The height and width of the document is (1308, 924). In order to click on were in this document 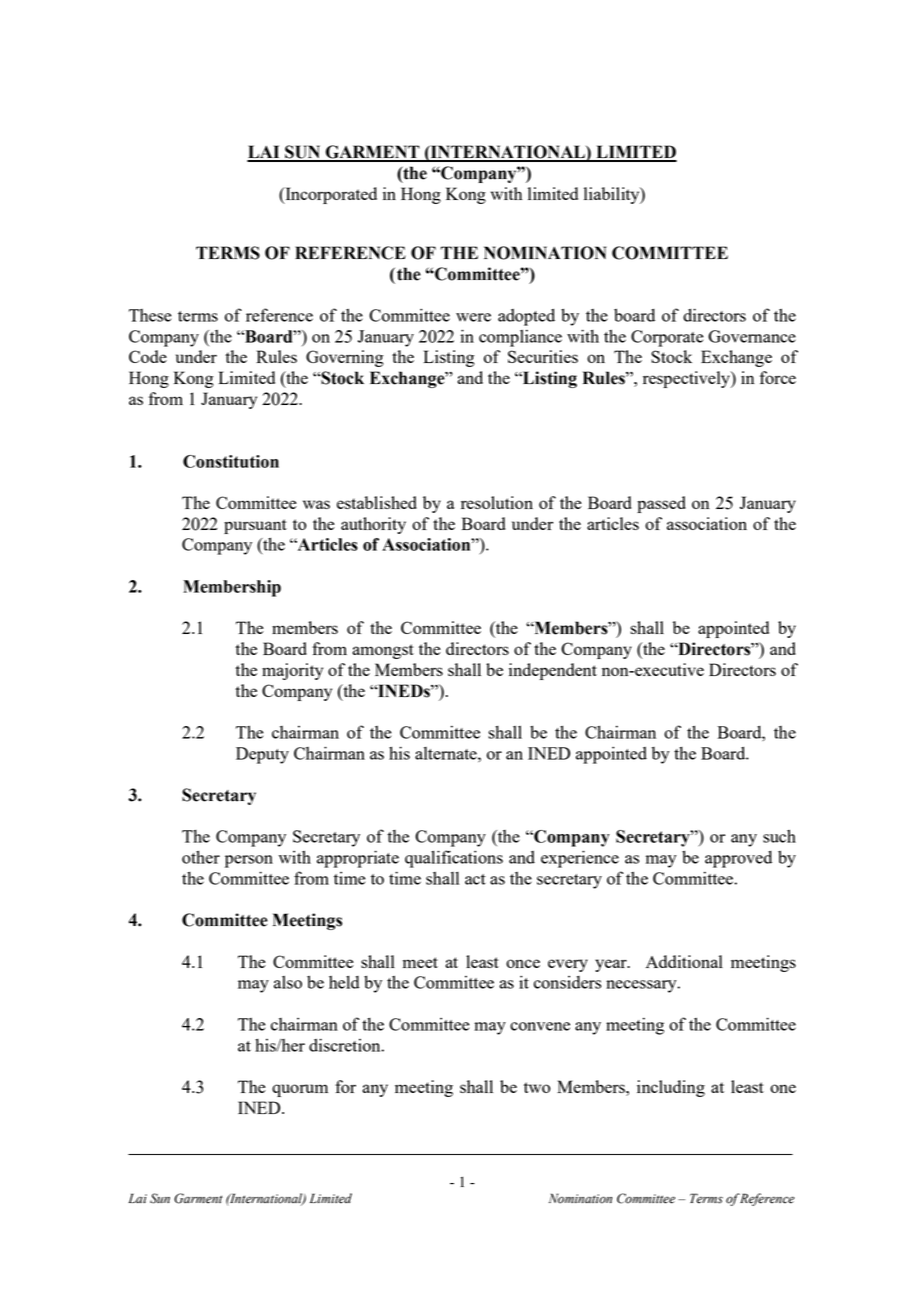, I will do `click(473, 317)`.
